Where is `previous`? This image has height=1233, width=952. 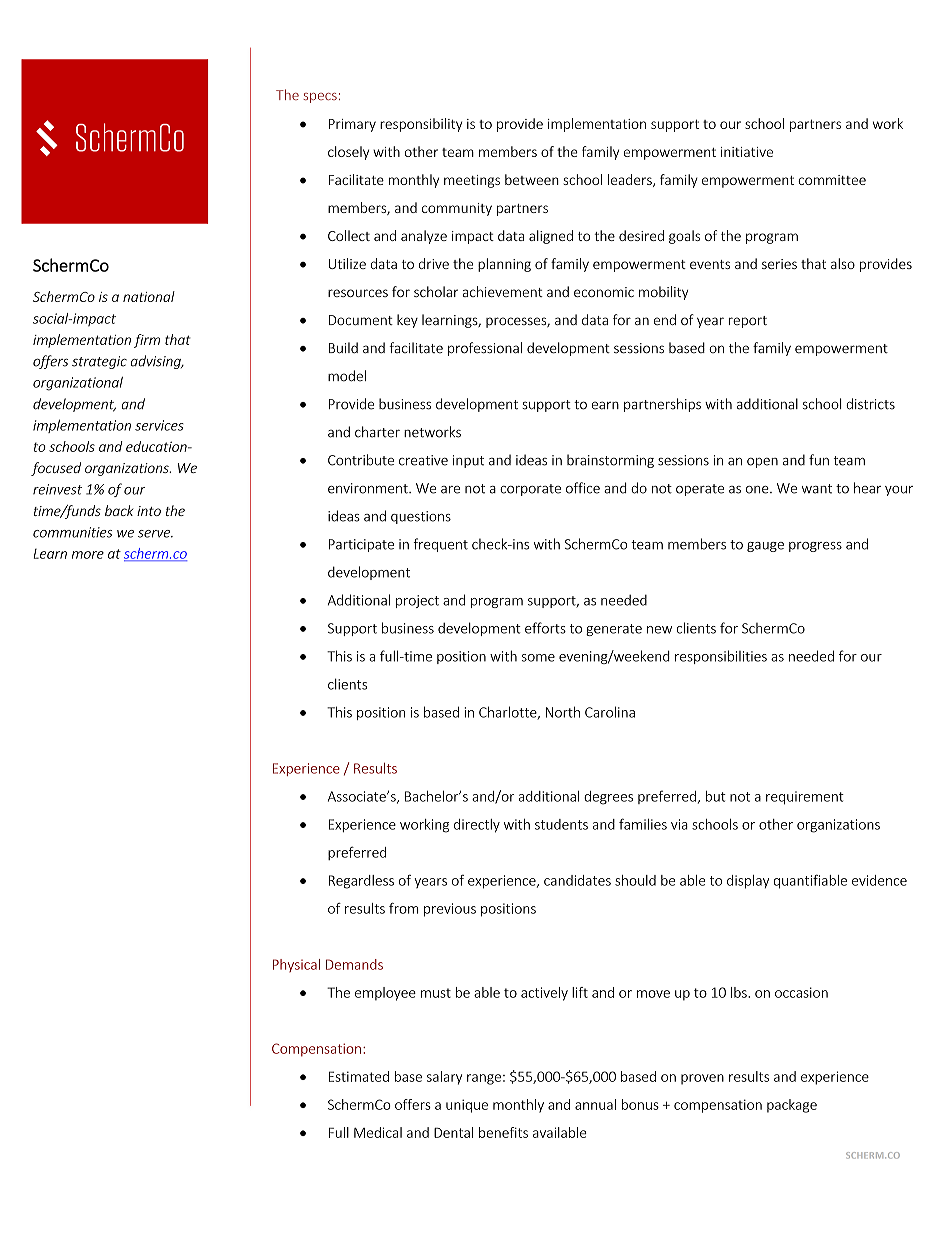 previous is located at coordinates (450, 910).
